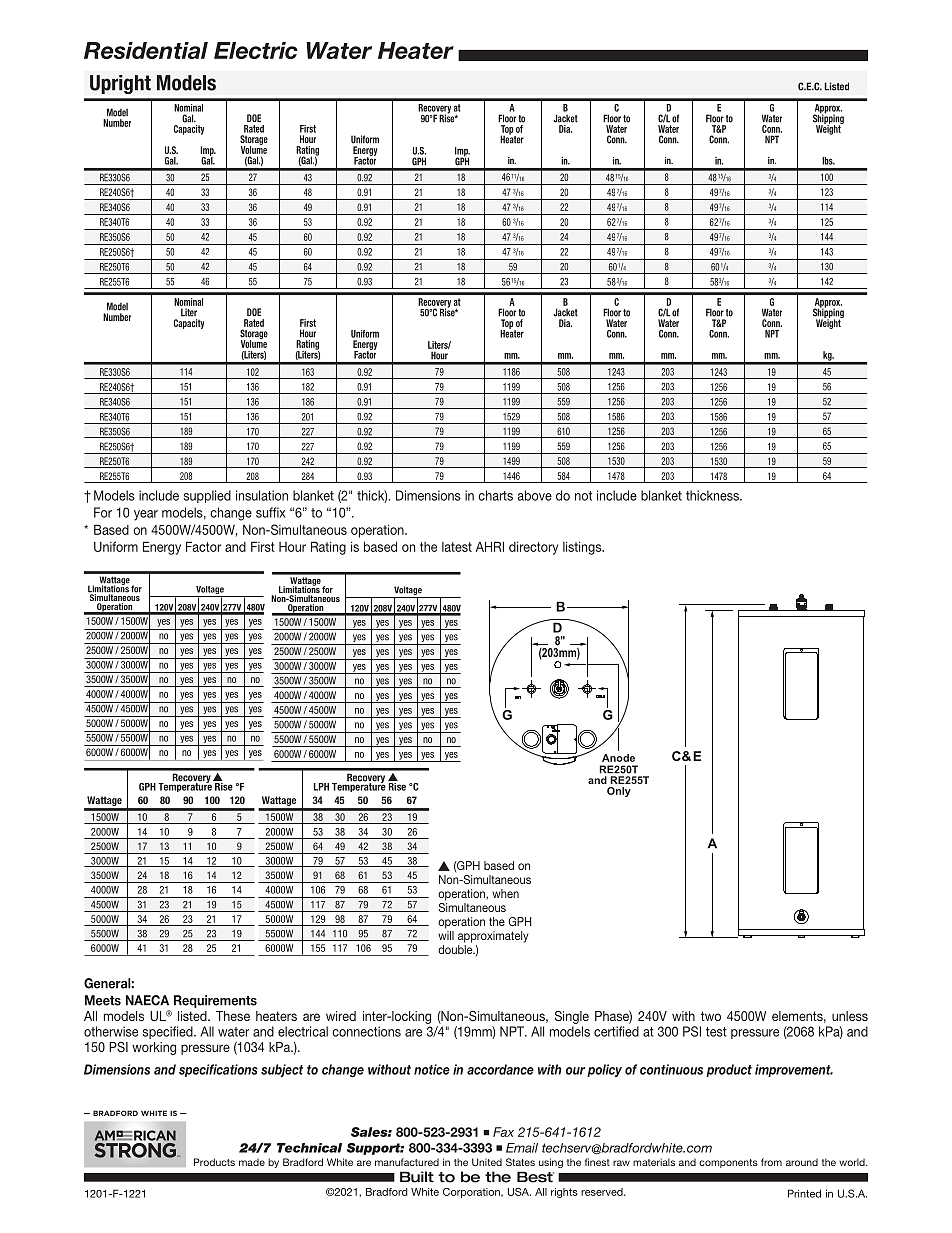  What do you see at coordinates (252, 1162) in the image?
I see `made` at bounding box center [252, 1162].
